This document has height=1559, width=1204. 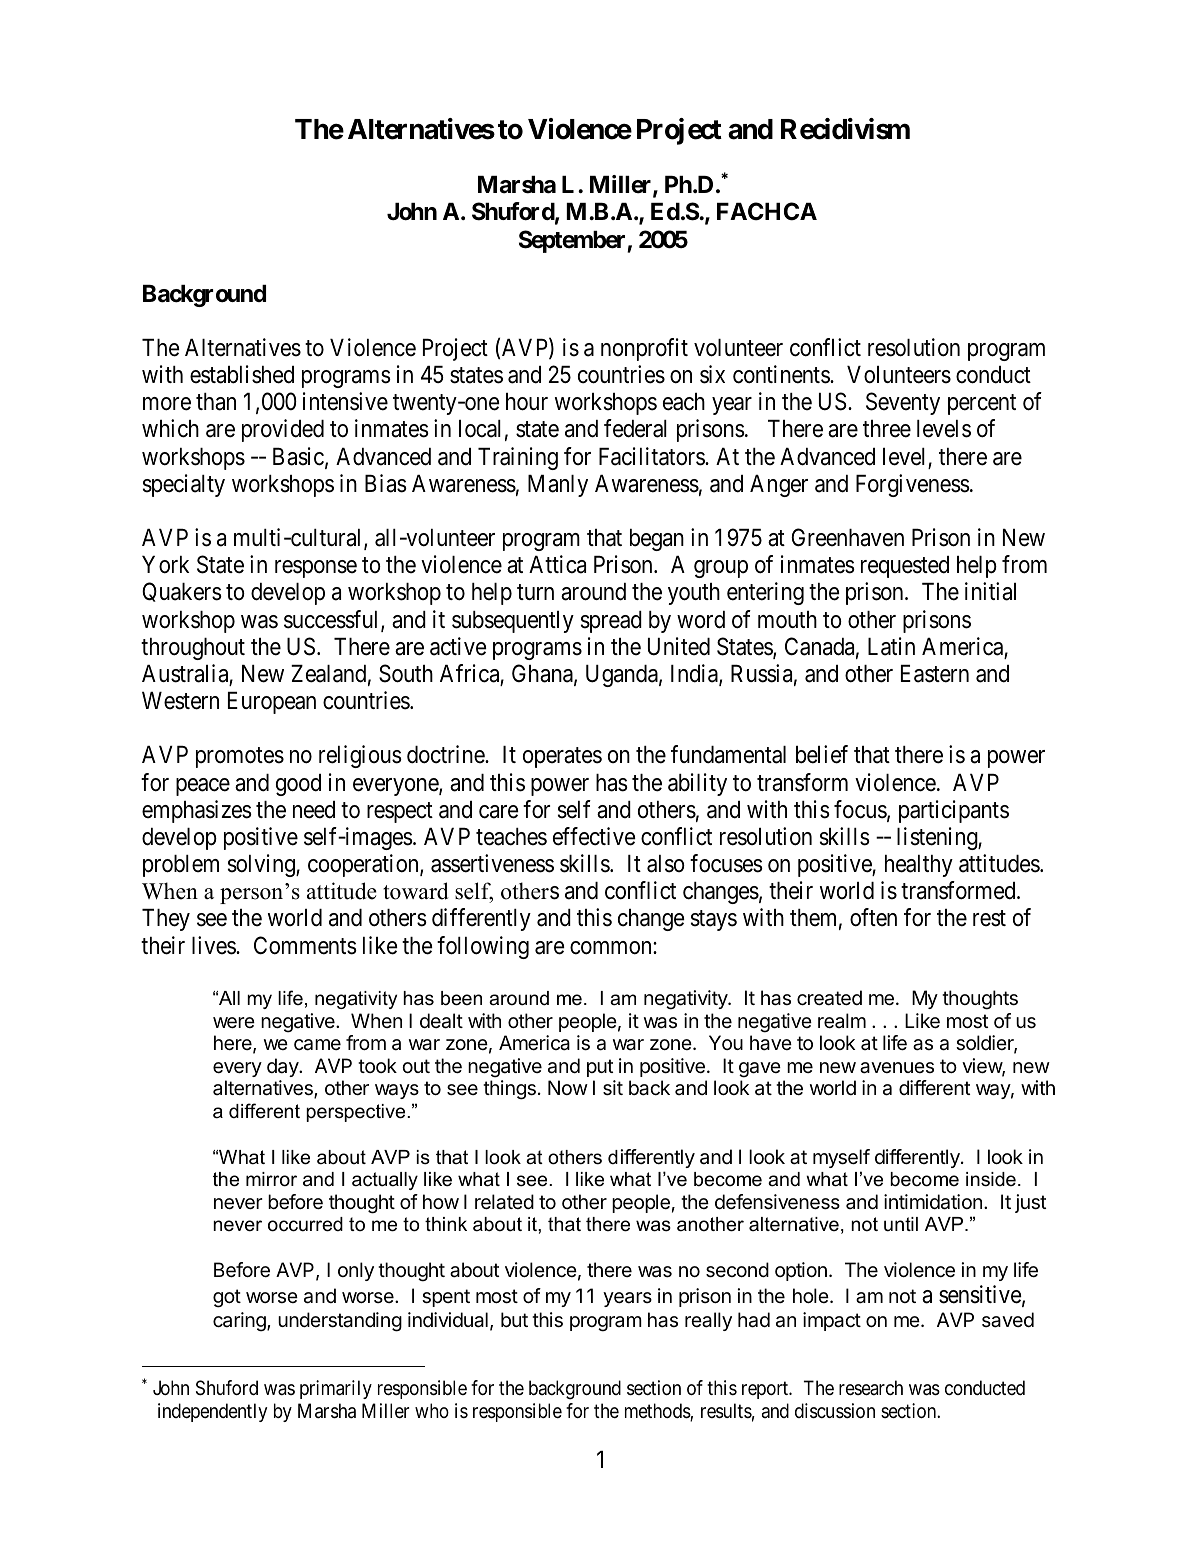 What do you see at coordinates (558, 486) in the document?
I see `Manly` at bounding box center [558, 486].
